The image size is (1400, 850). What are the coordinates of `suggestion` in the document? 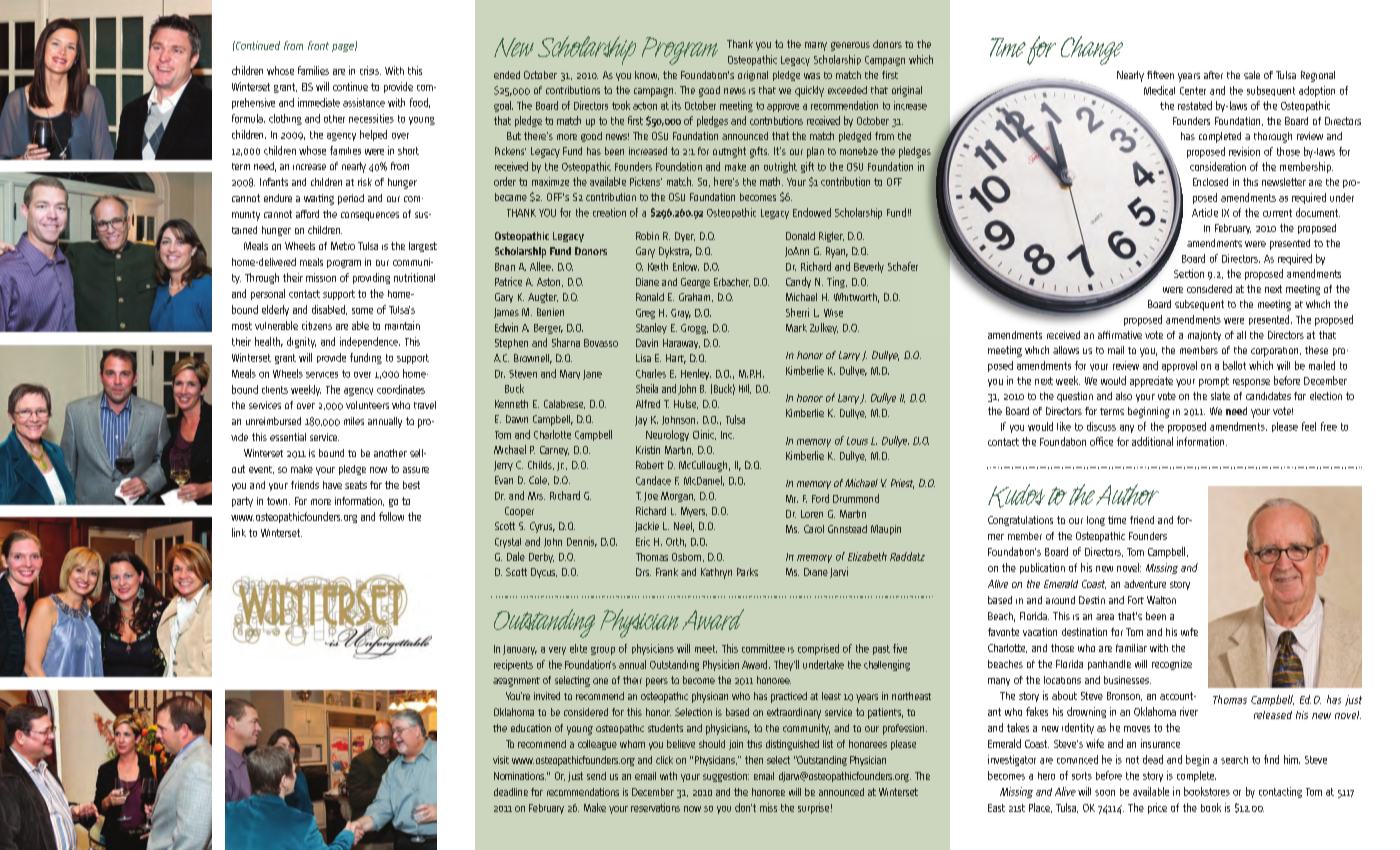 It's located at (726, 777).
